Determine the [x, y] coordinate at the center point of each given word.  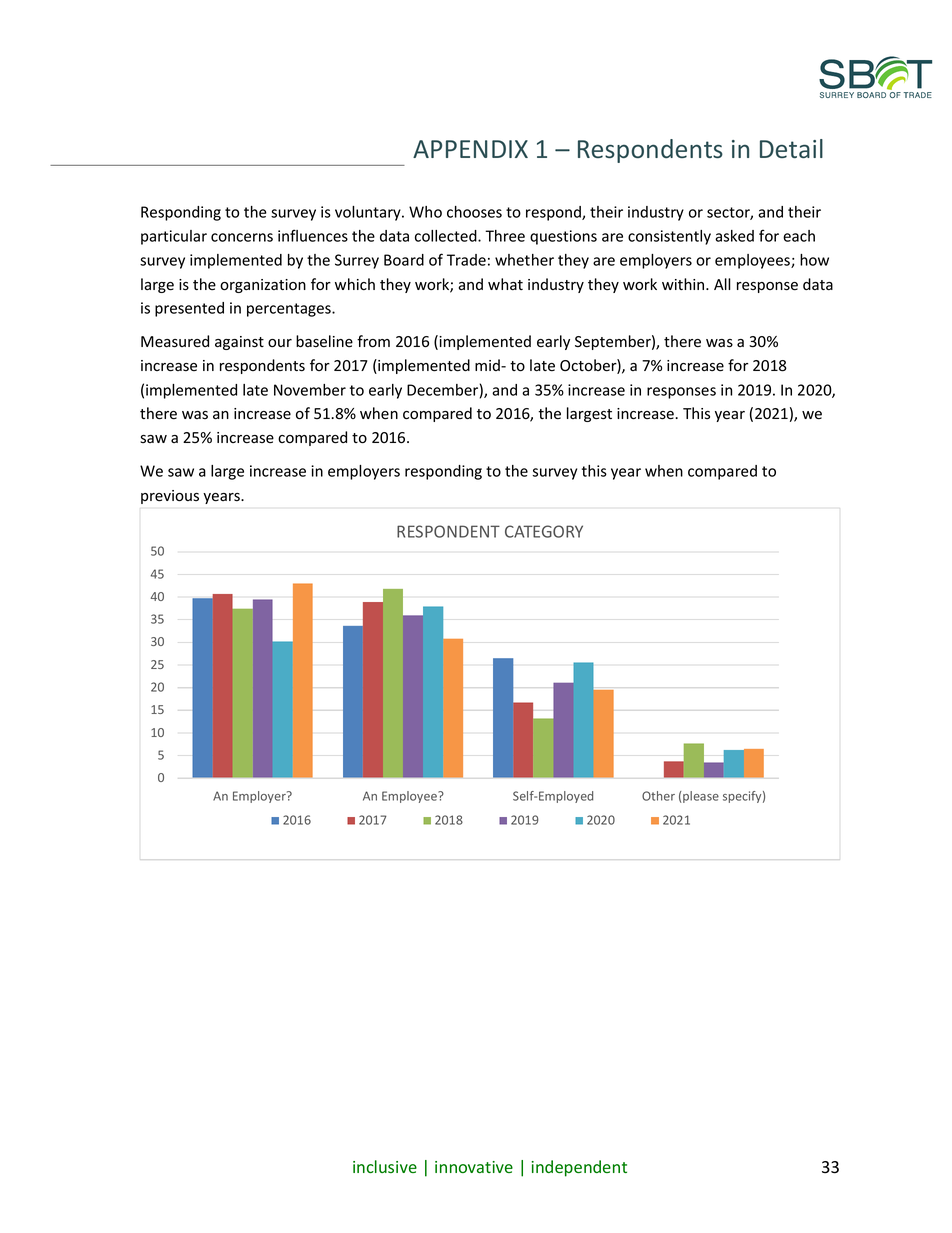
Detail [791, 148]
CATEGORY [544, 531]
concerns [242, 237]
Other [658, 796]
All [722, 284]
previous [170, 497]
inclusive [385, 1166]
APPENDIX [470, 149]
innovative [474, 1167]
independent [579, 1168]
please [700, 797]
